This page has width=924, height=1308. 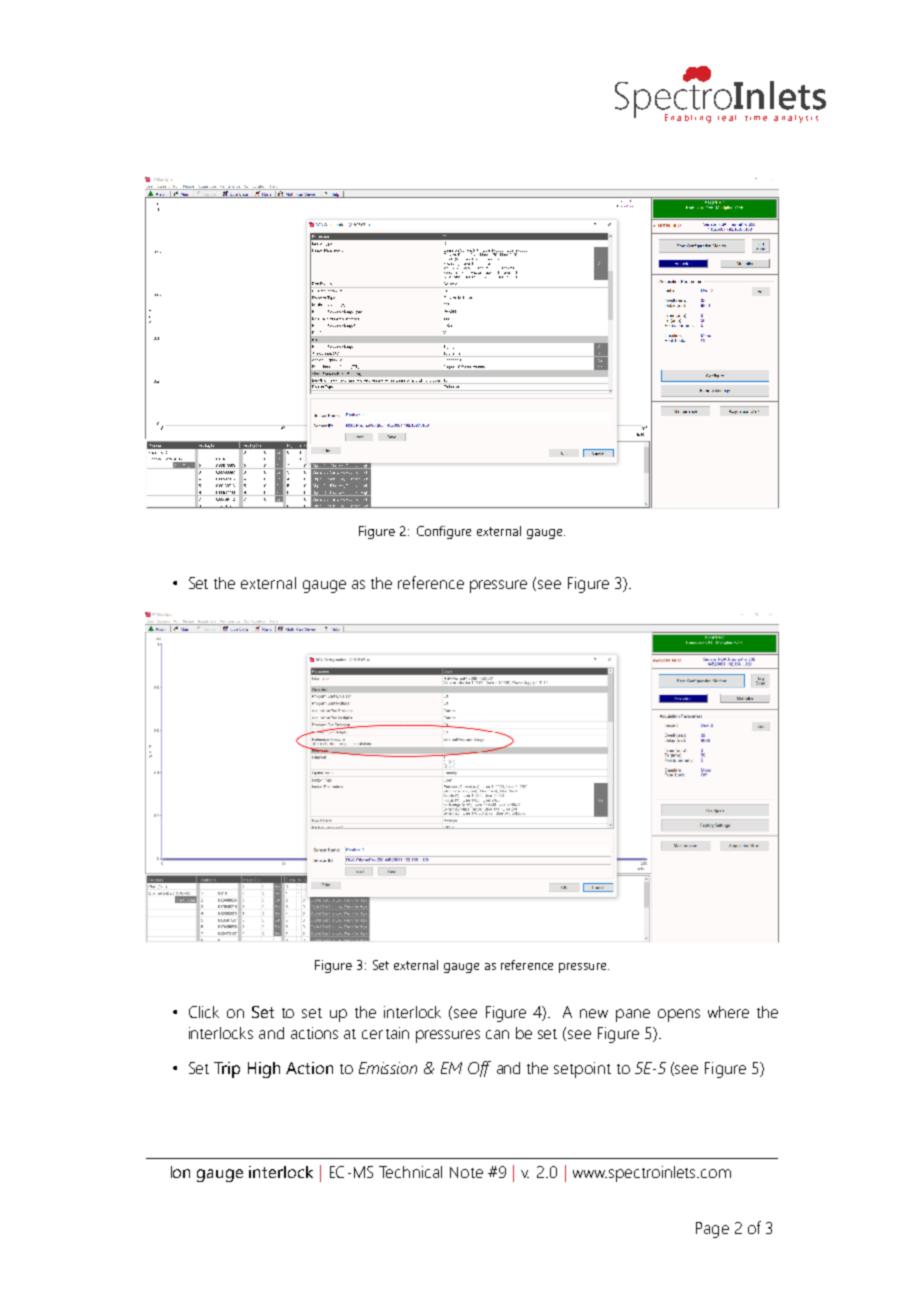 What do you see at coordinates (688, 118) in the page?
I see `Enabling` at bounding box center [688, 118].
